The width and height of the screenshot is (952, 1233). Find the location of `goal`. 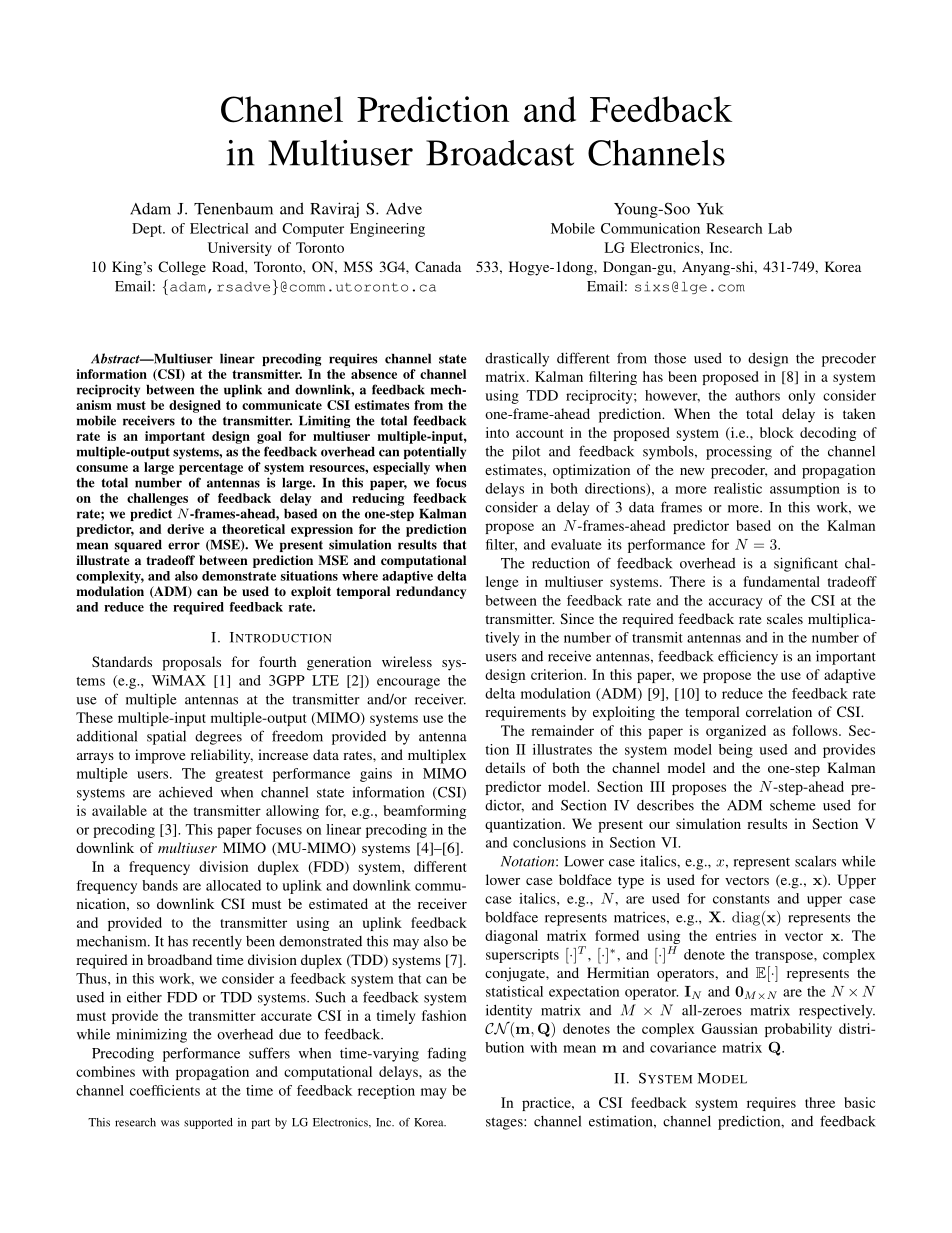

goal is located at coordinates (269, 437).
